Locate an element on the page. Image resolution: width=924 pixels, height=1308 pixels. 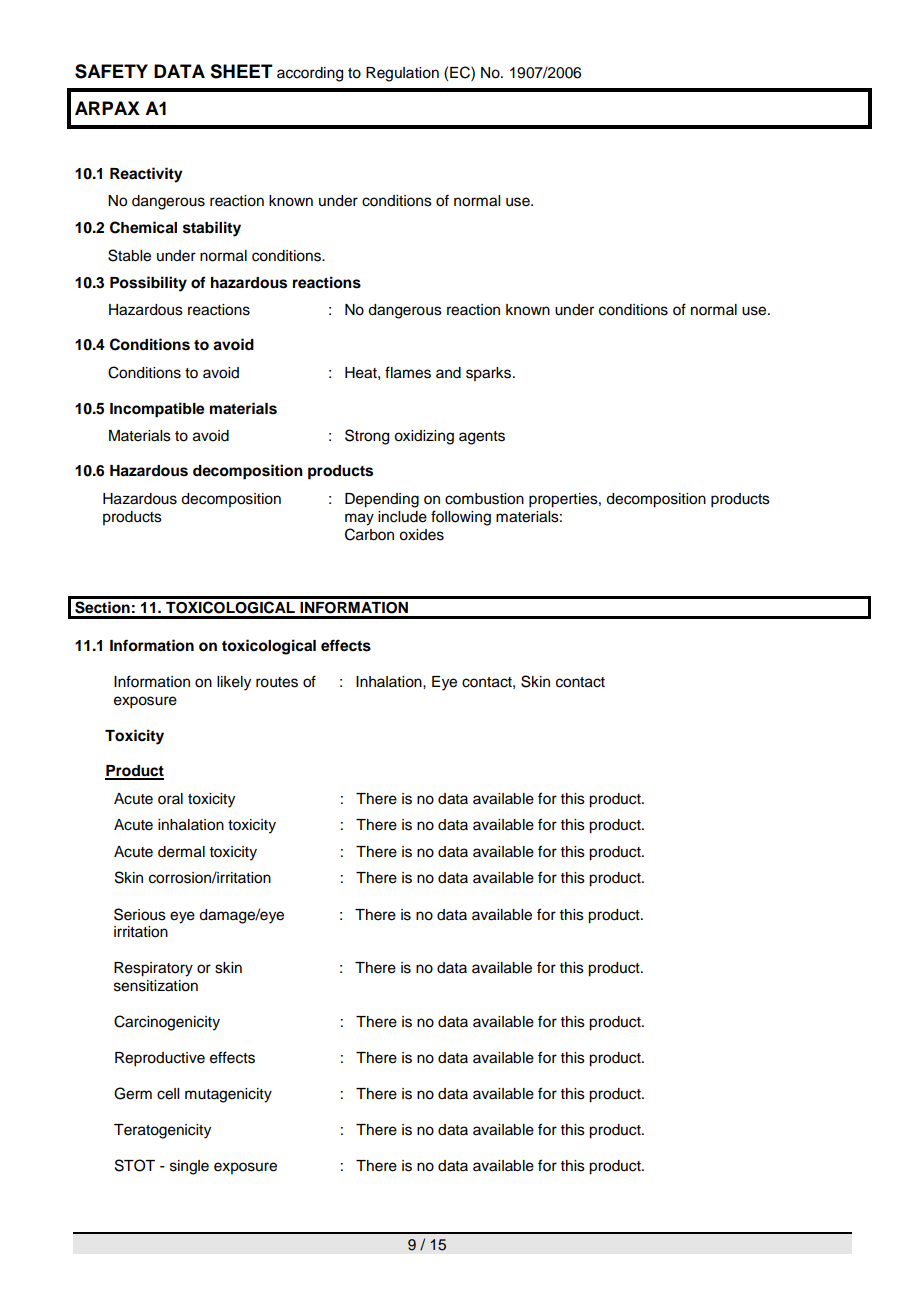
routes is located at coordinates (277, 682).
